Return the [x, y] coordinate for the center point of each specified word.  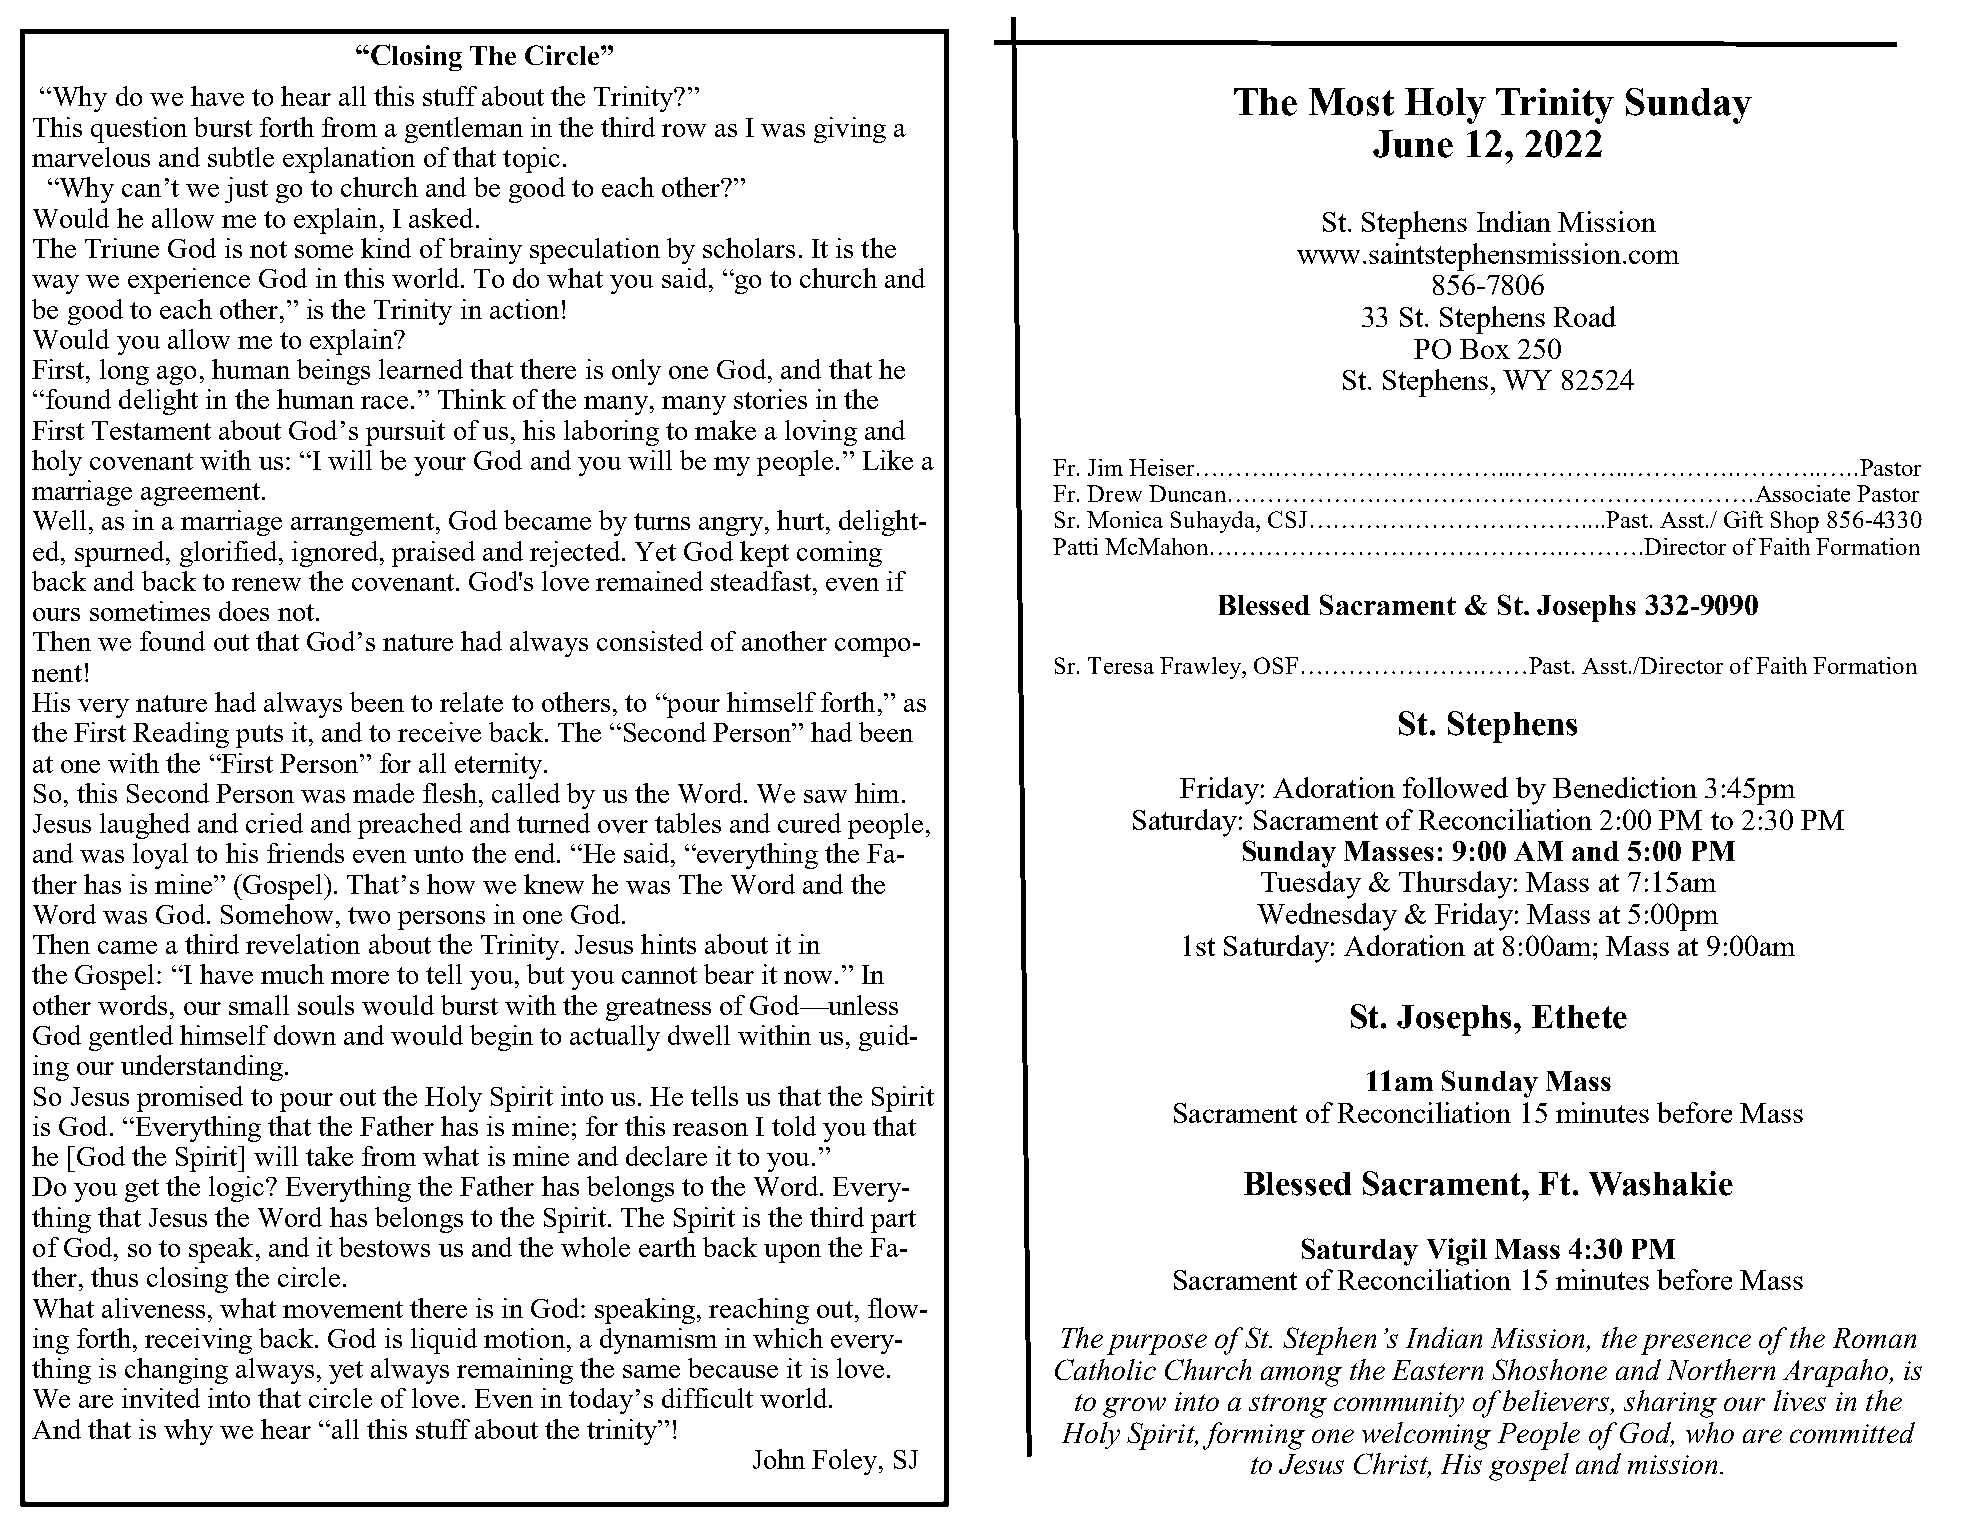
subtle [241, 157]
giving [850, 130]
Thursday [1455, 885]
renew [266, 584]
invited [161, 1398]
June [1413, 144]
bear [729, 974]
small [259, 1005]
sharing [1670, 1404]
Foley [846, 1462]
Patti [1075, 546]
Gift [1743, 519]
